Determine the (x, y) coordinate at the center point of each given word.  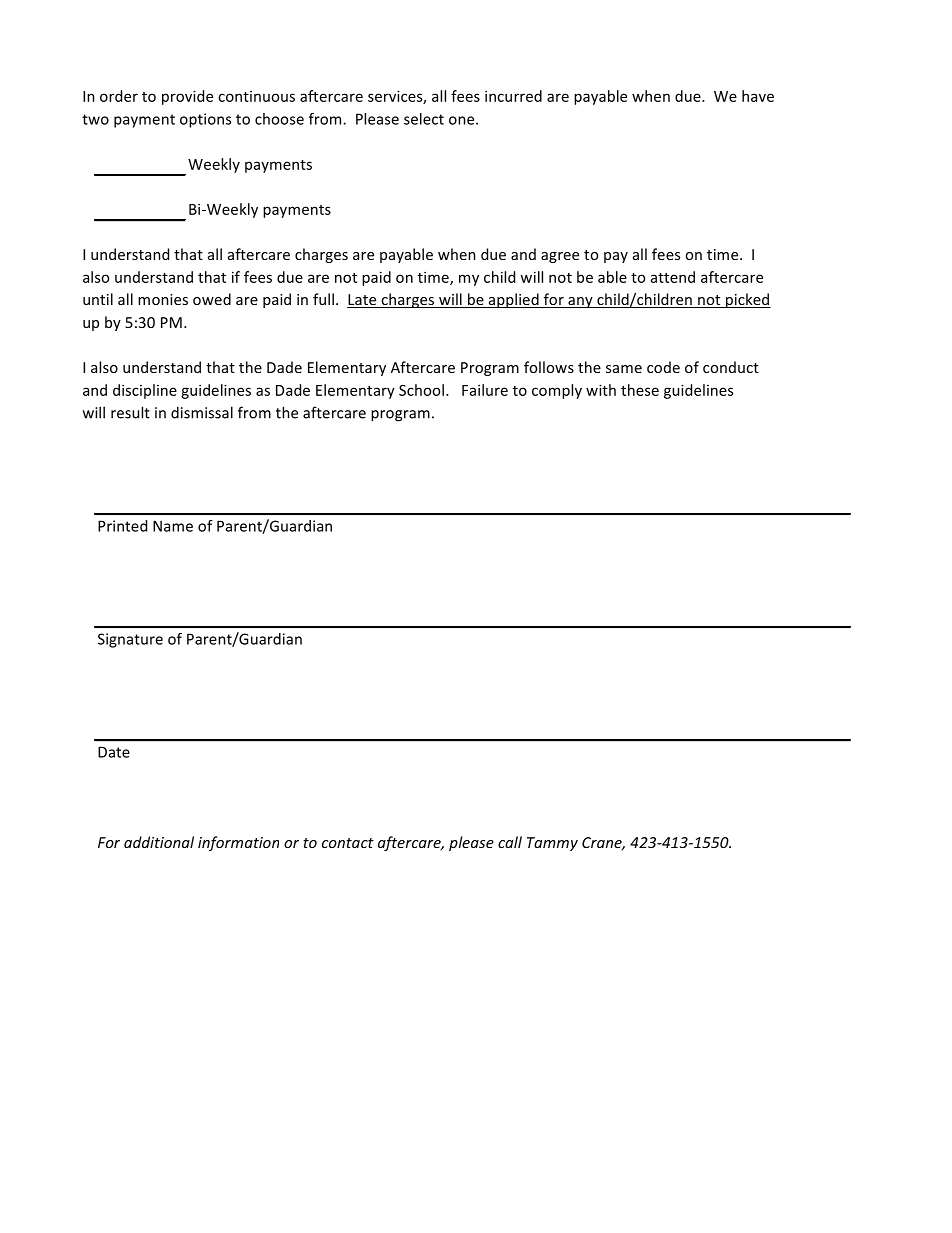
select (424, 119)
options (205, 120)
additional (159, 842)
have (758, 96)
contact (348, 843)
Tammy (552, 844)
